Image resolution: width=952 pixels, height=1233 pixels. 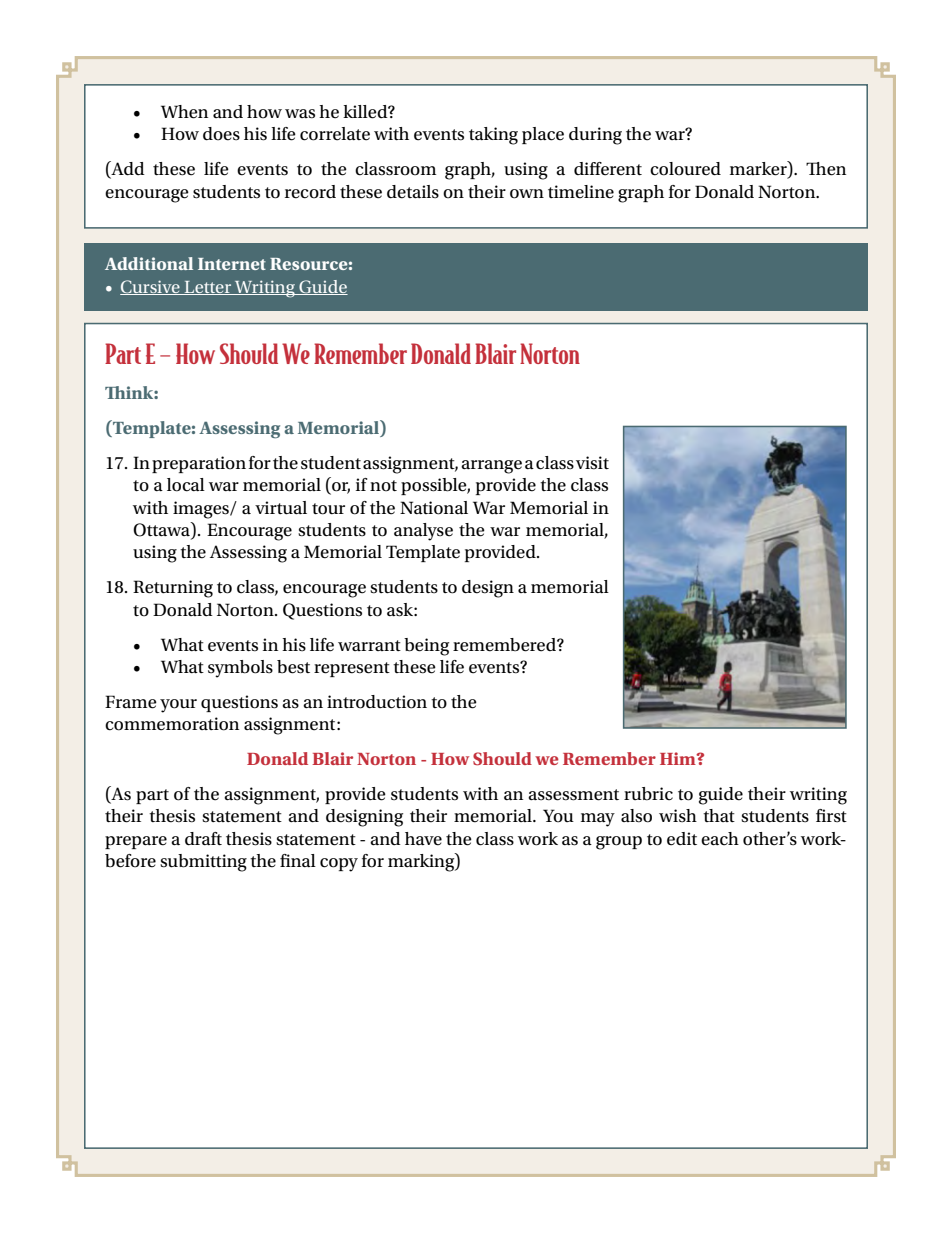 What do you see at coordinates (208, 288) in the screenshot?
I see `Letter` at bounding box center [208, 288].
